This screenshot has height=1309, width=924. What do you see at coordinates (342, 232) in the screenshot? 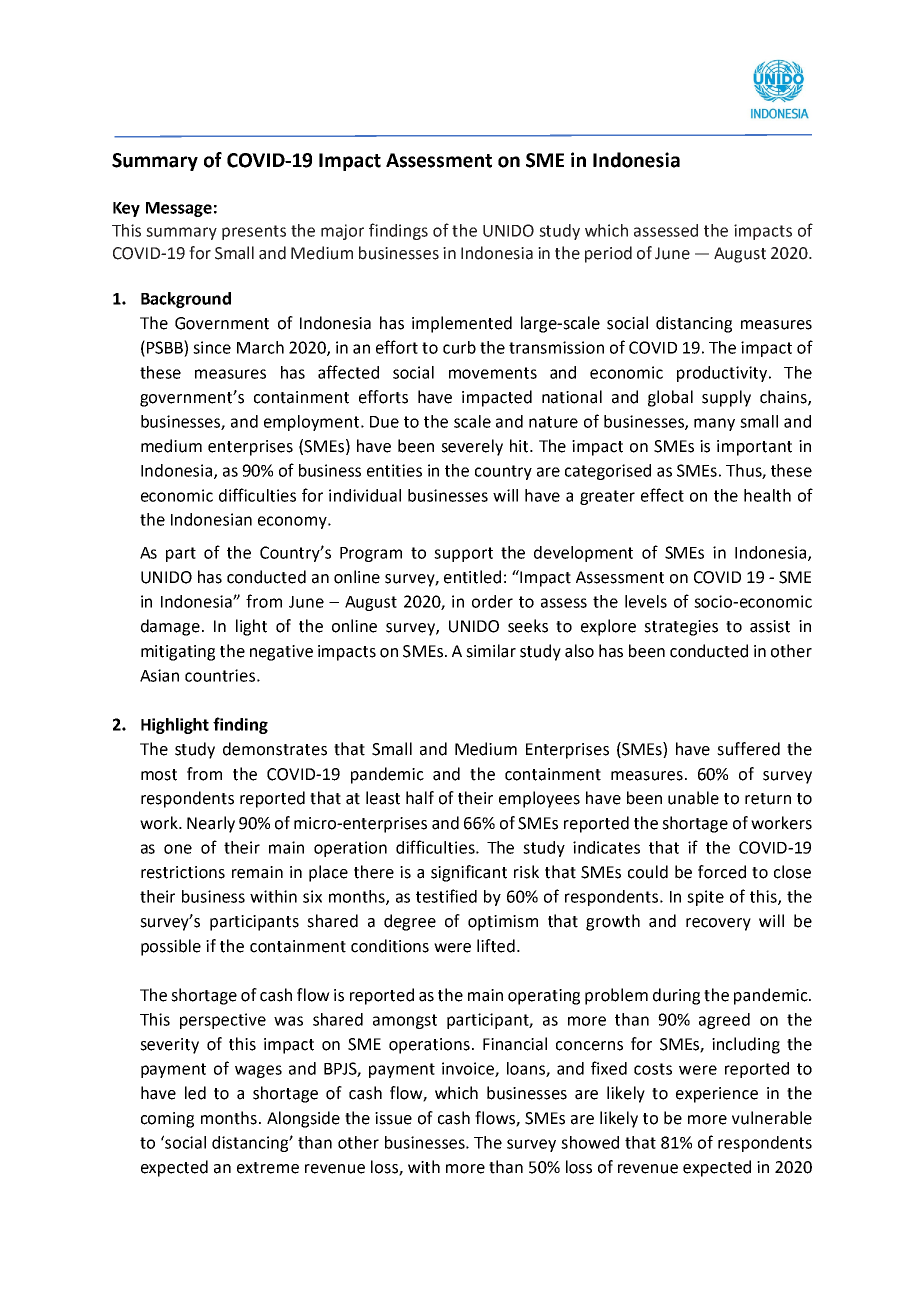
I see `major` at bounding box center [342, 232].
